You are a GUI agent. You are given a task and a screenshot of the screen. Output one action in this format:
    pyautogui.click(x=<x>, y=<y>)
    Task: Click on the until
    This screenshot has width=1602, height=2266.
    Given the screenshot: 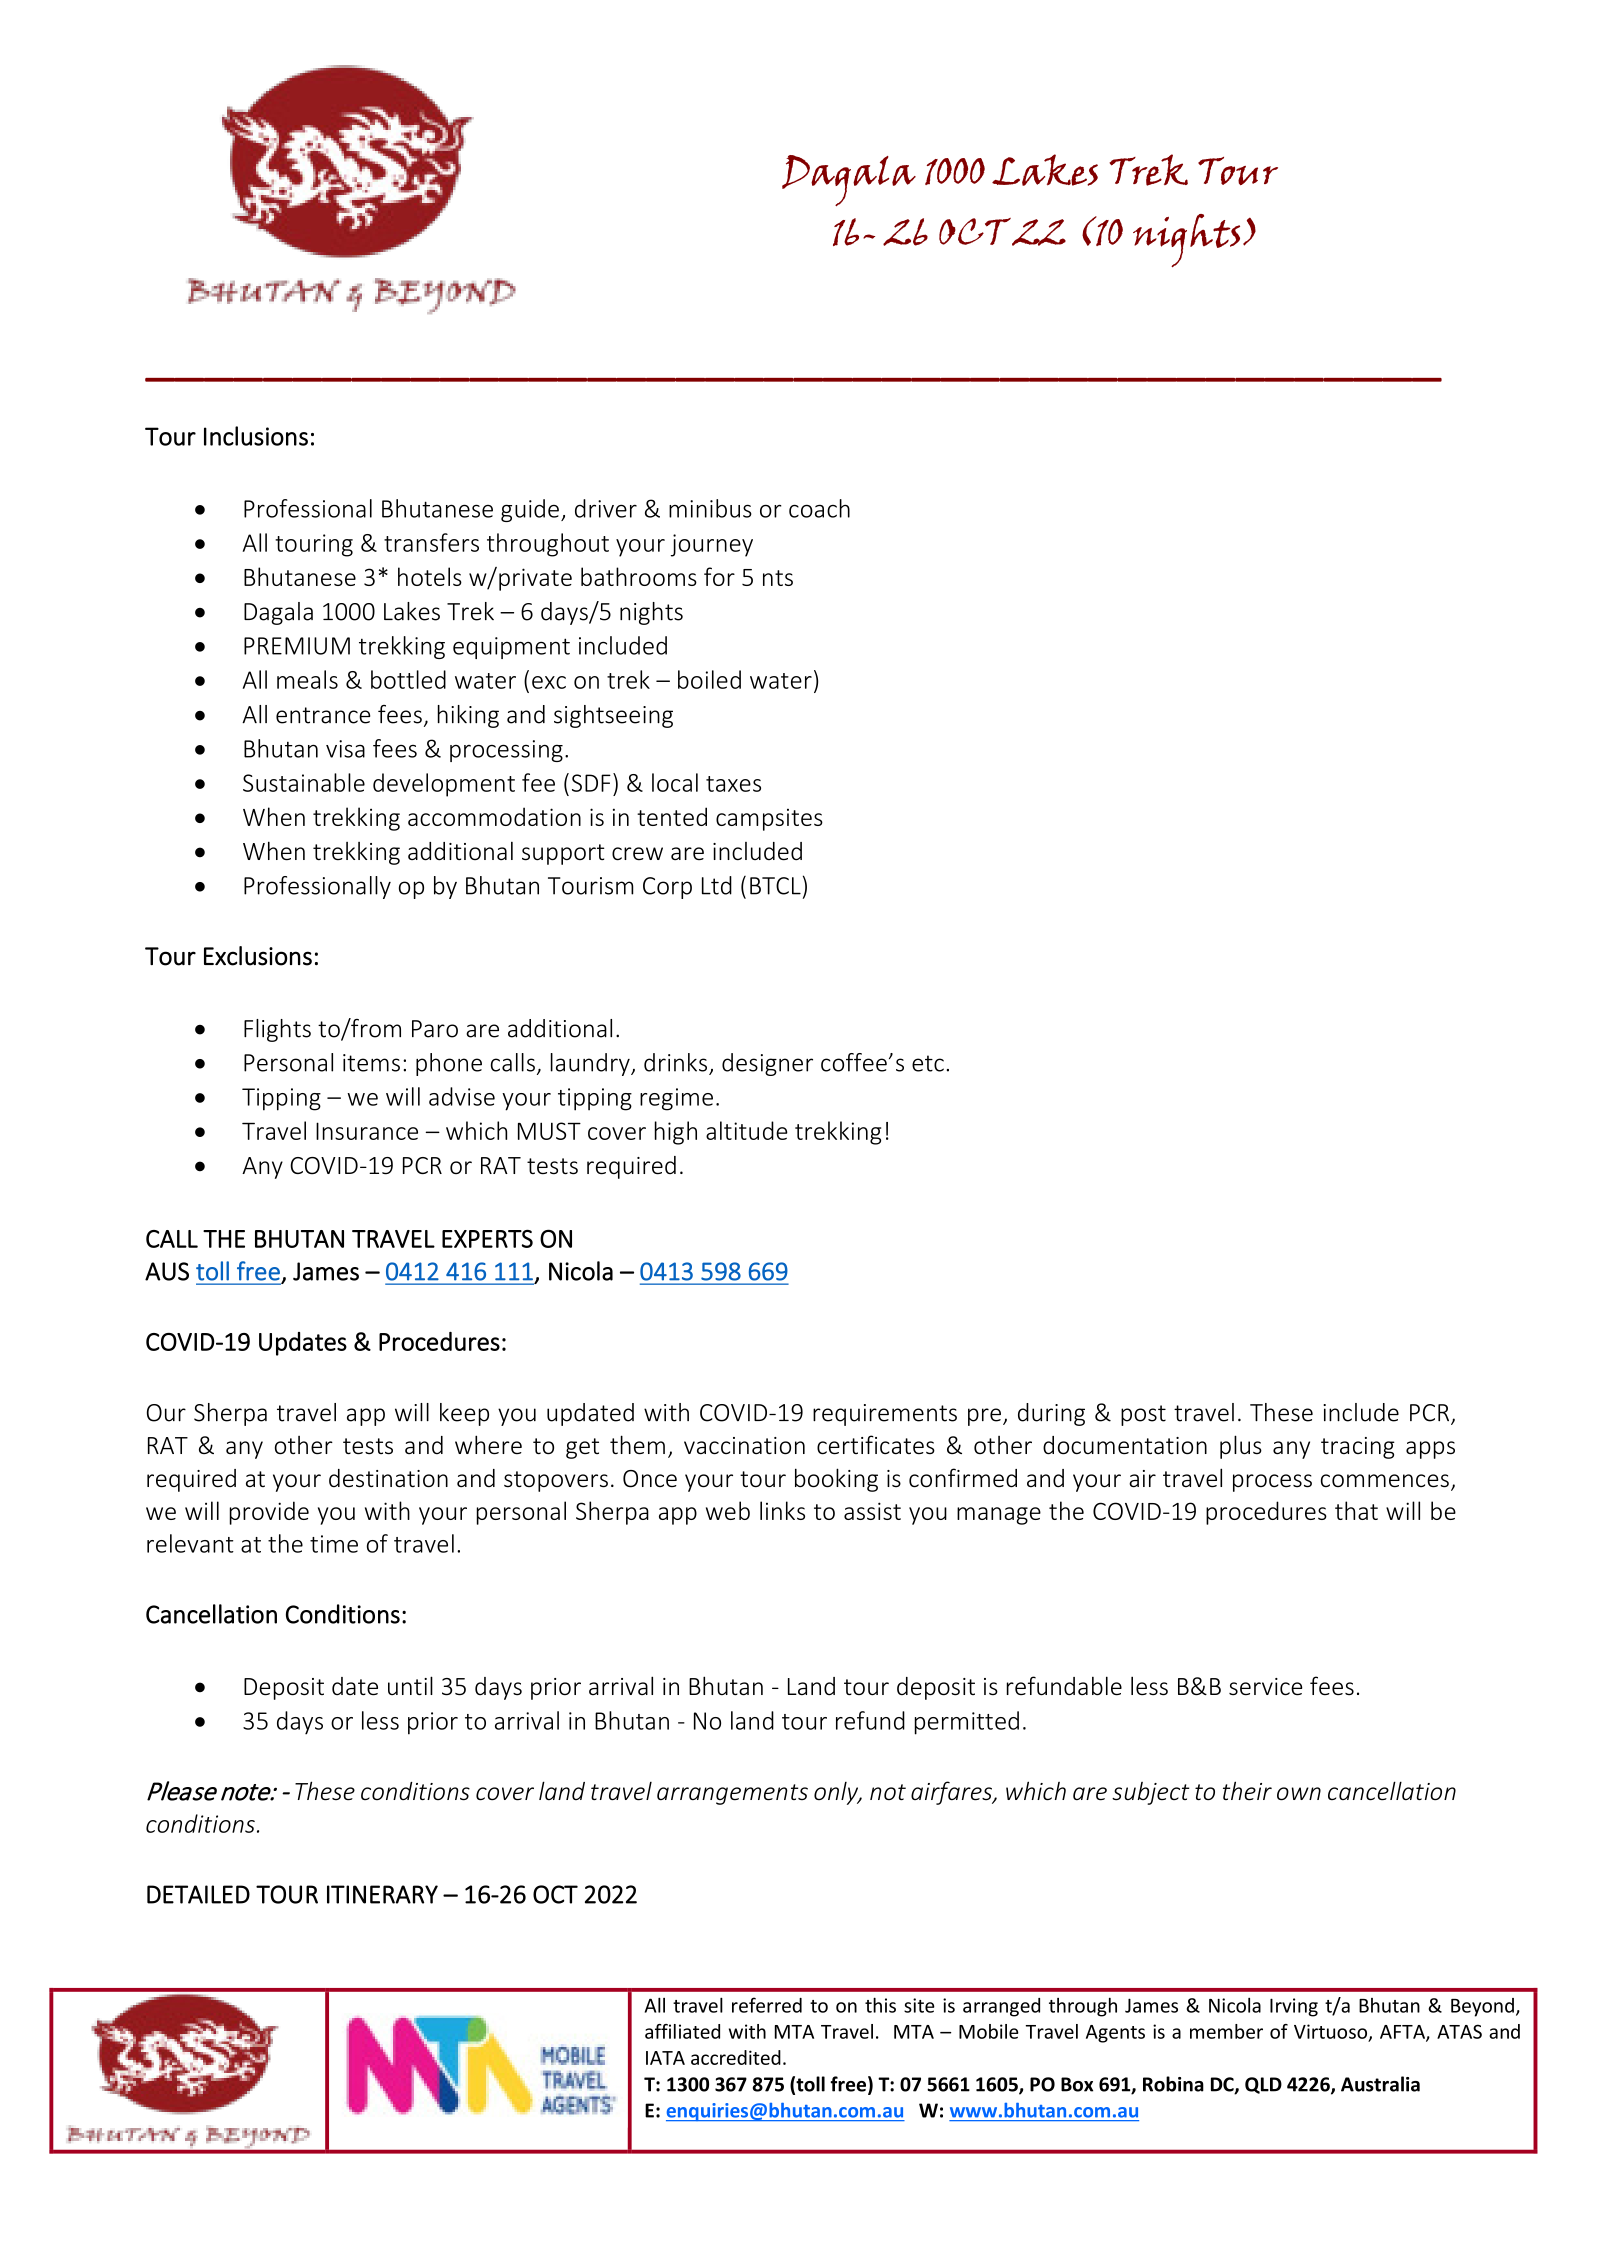 What is the action you would take?
    pyautogui.click(x=410, y=1685)
